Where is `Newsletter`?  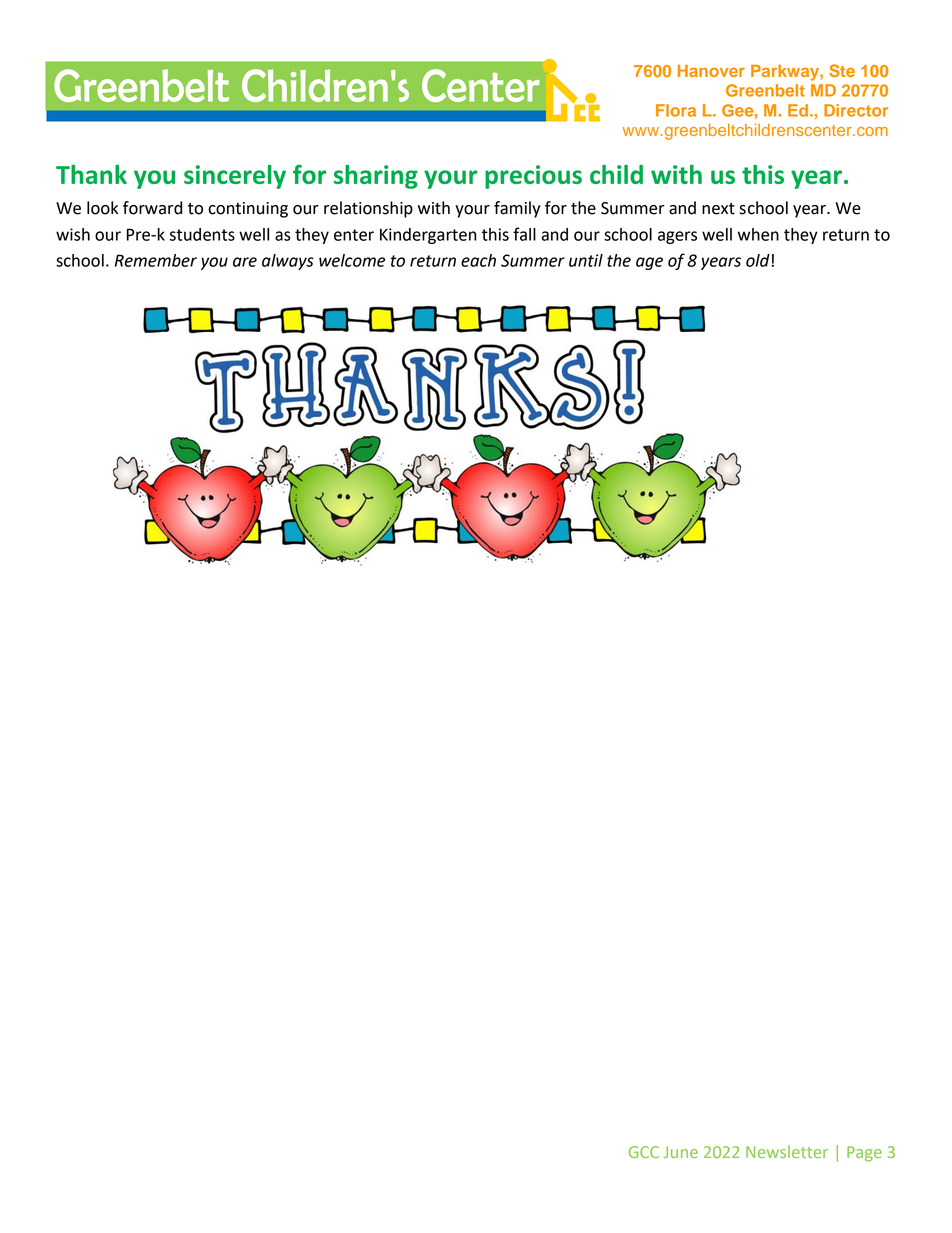 Newsletter is located at coordinates (787, 1152).
